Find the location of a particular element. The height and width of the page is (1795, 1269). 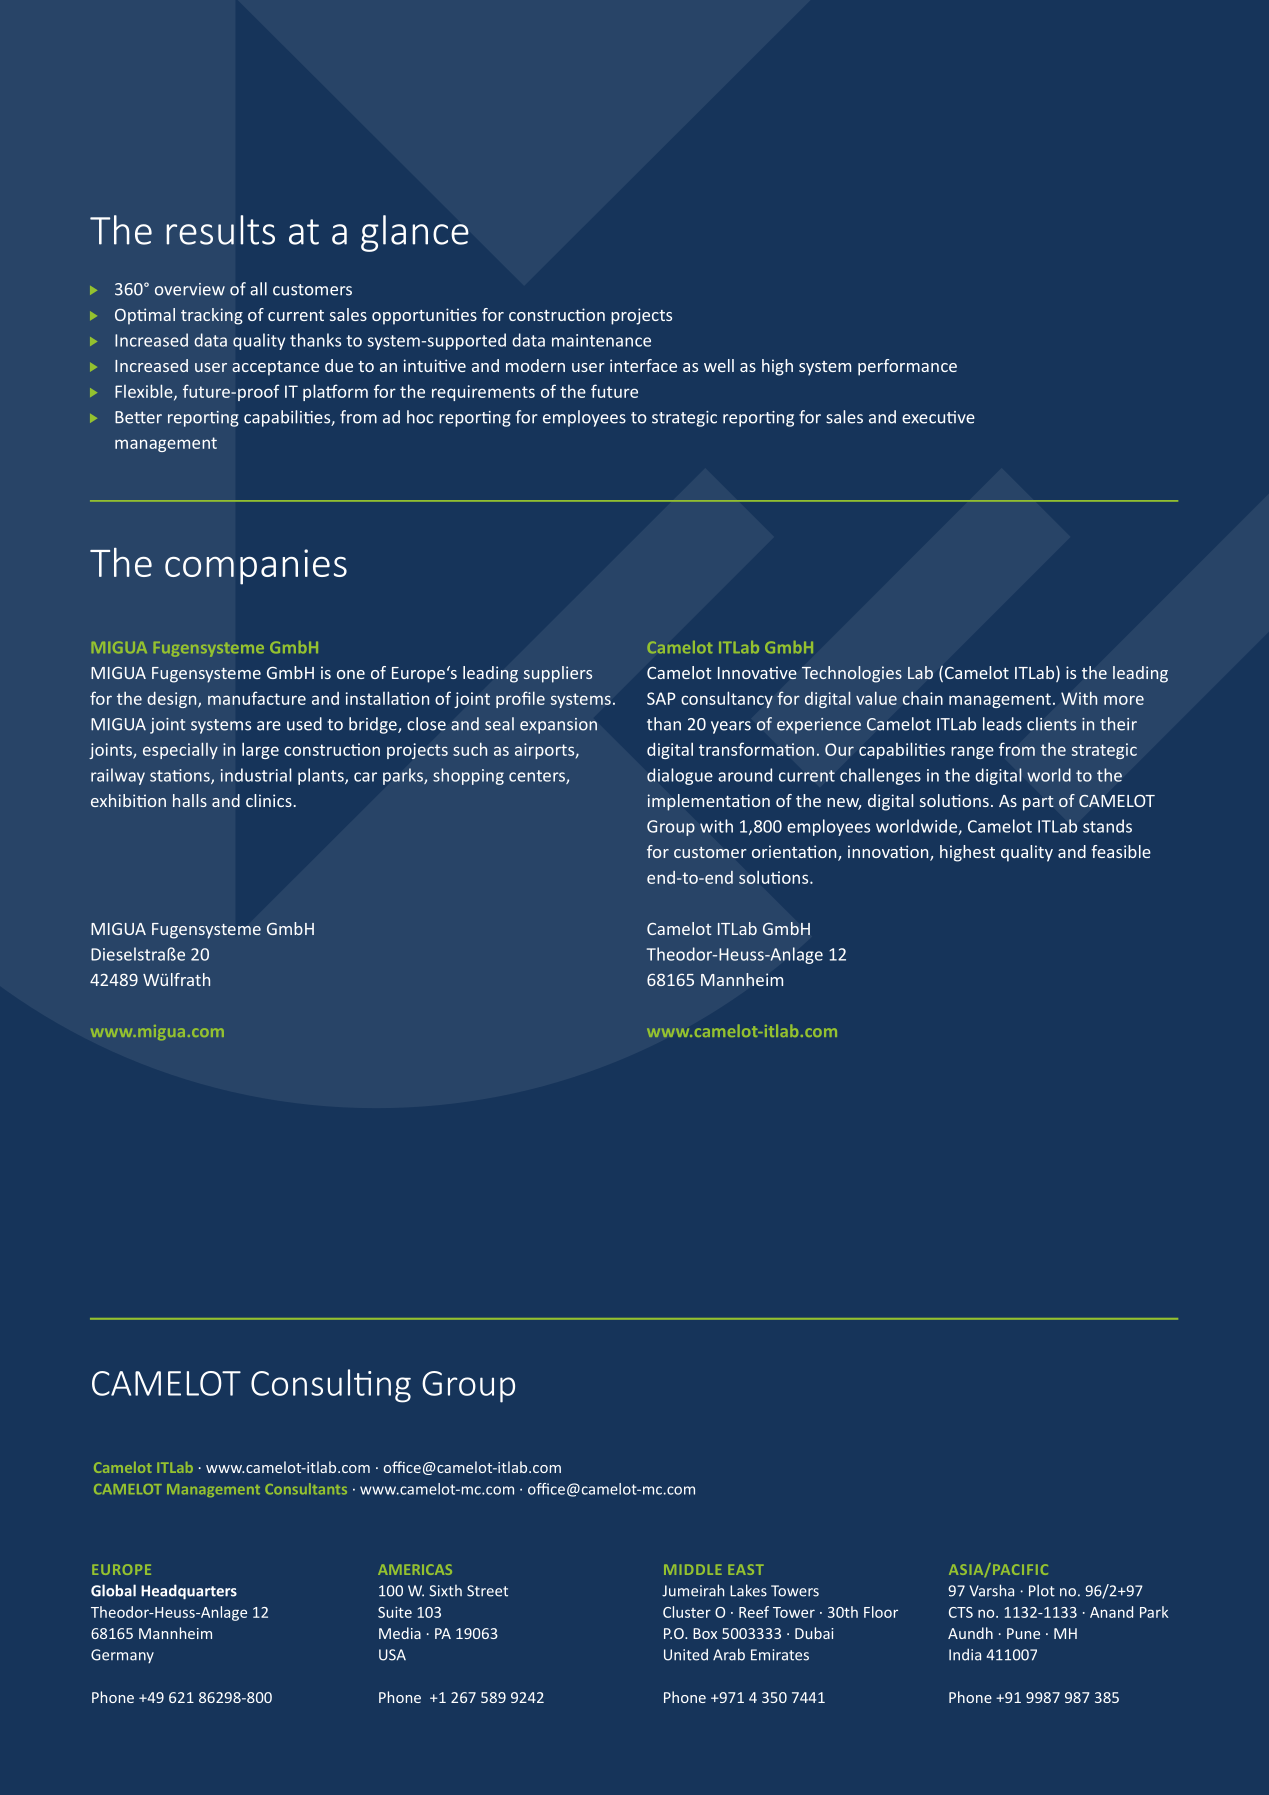

orientation is located at coordinates (795, 853).
